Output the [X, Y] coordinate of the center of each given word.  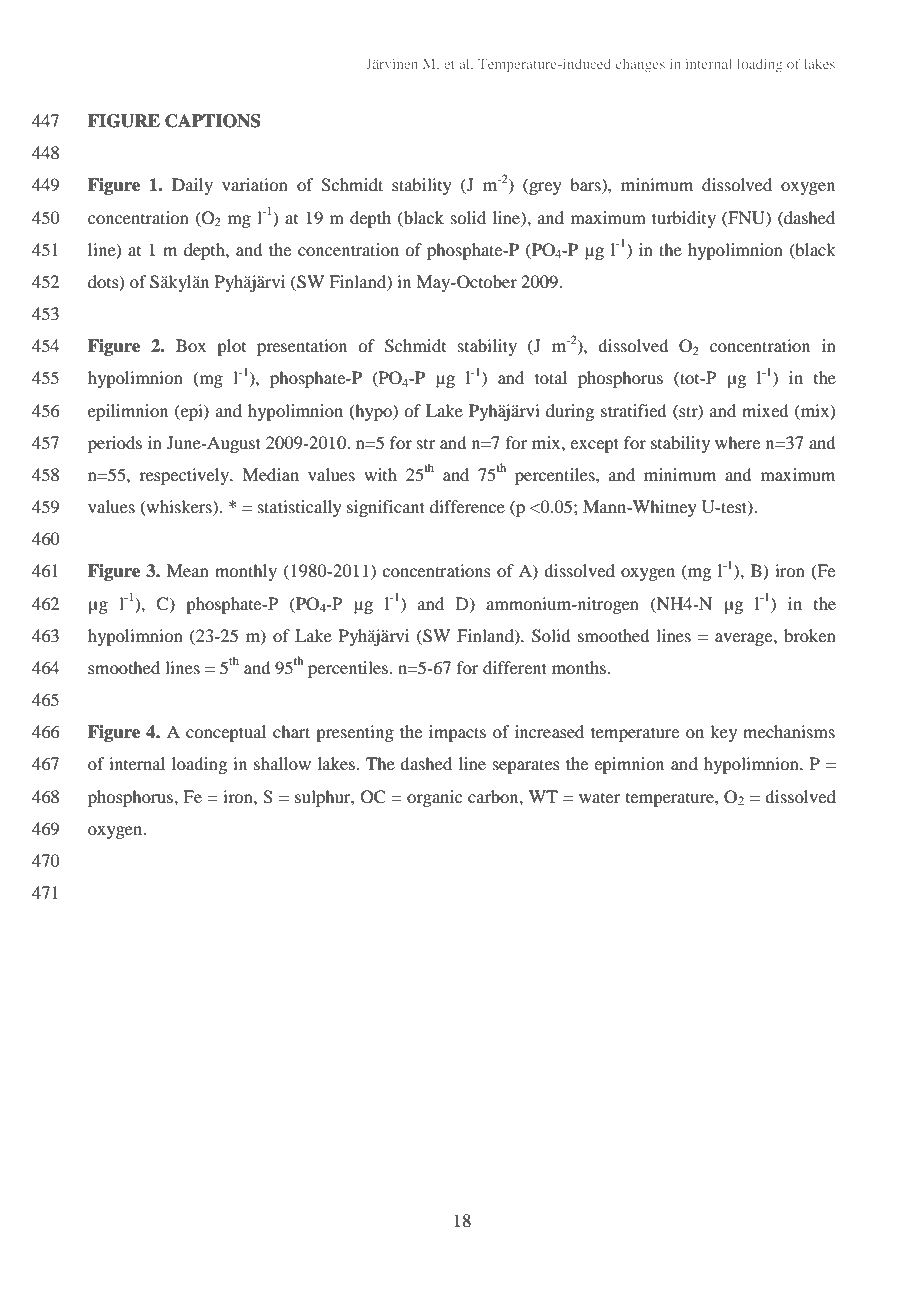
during [570, 412]
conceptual [226, 733]
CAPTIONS [212, 121]
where [737, 442]
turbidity [684, 219]
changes [640, 65]
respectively [185, 476]
